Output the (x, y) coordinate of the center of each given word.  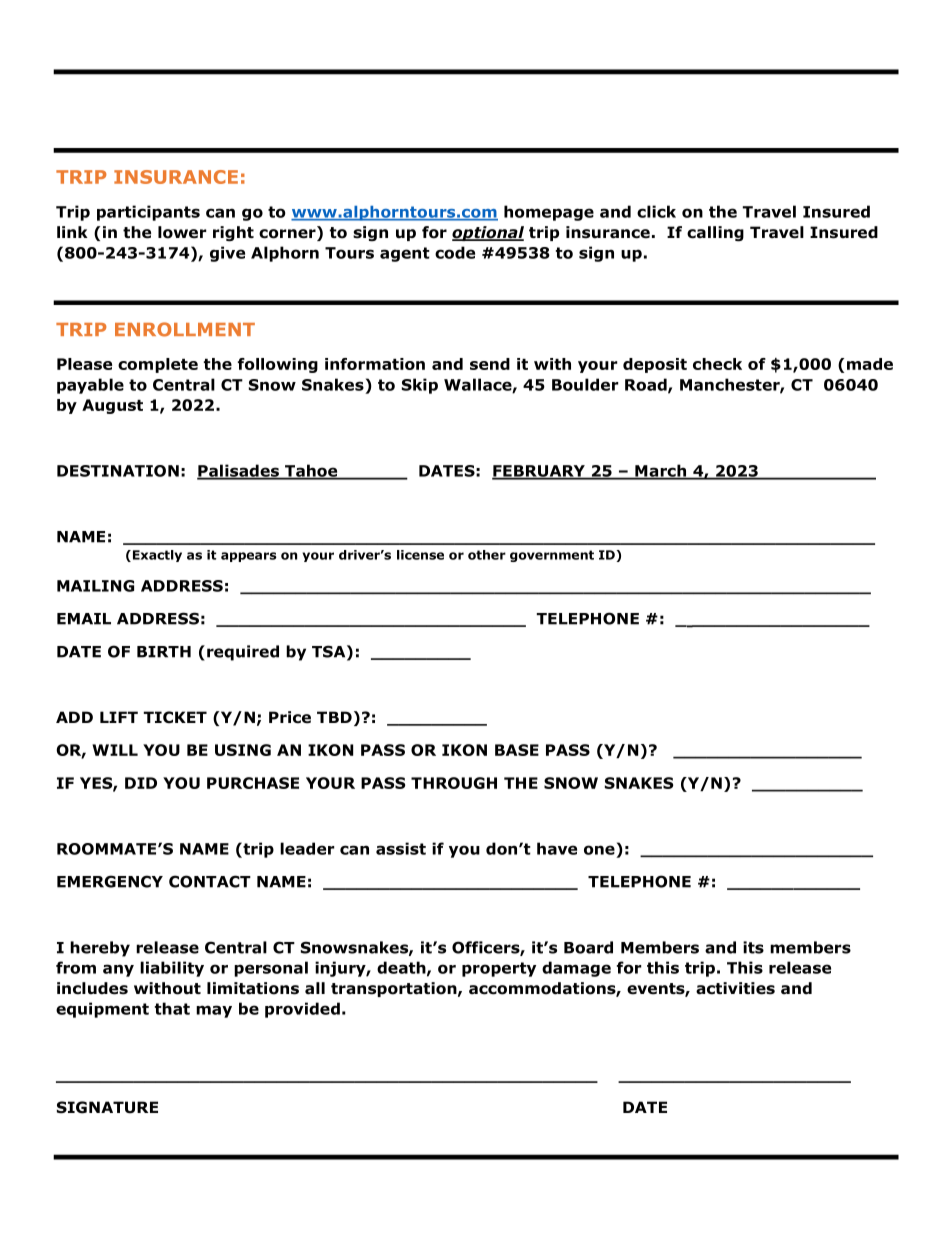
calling (715, 234)
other (487, 555)
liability (172, 969)
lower (182, 232)
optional (488, 233)
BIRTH (164, 652)
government (552, 556)
